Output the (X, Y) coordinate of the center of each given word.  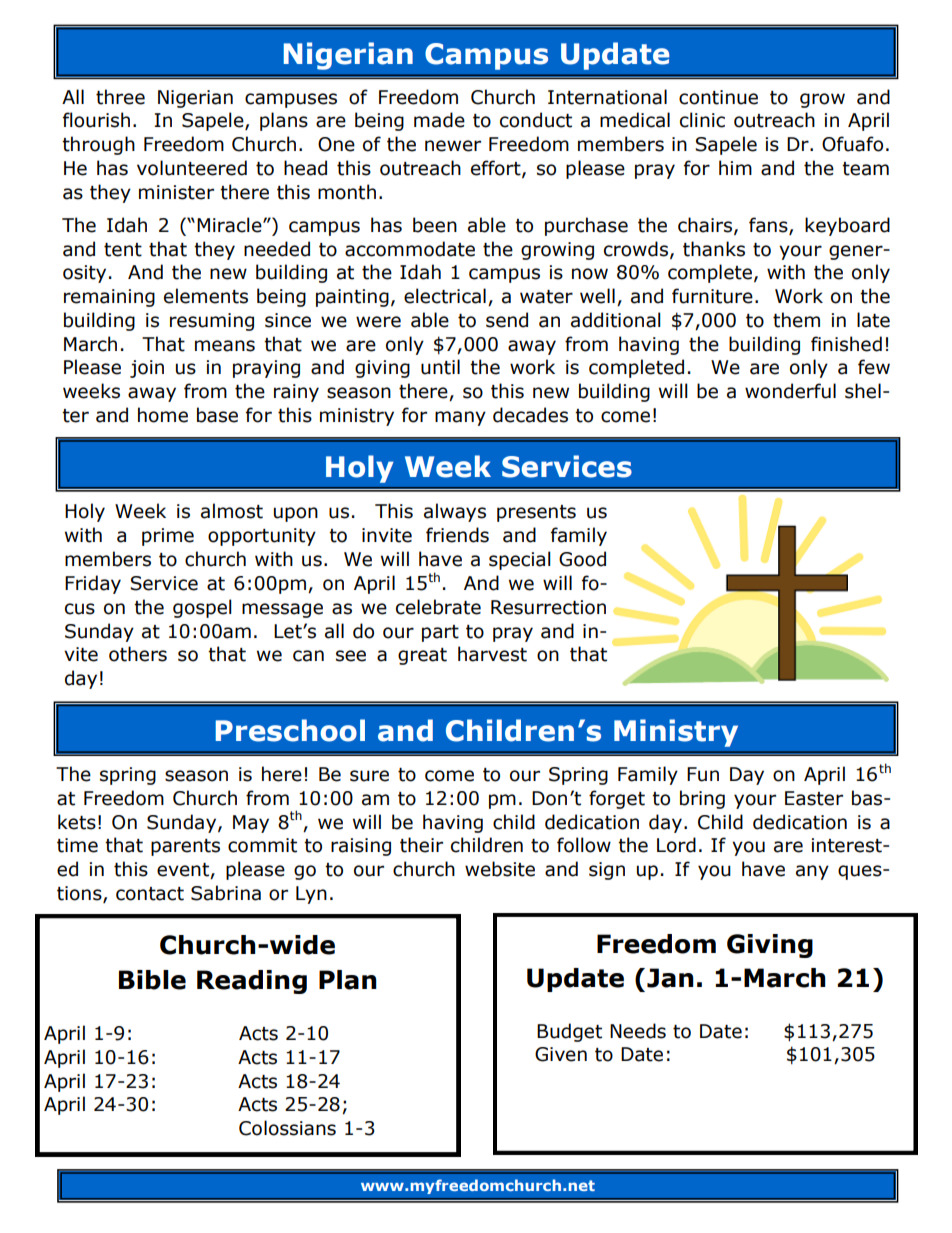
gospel (202, 608)
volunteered (192, 168)
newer (453, 146)
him (735, 167)
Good (582, 559)
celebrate (438, 607)
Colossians (287, 1128)
